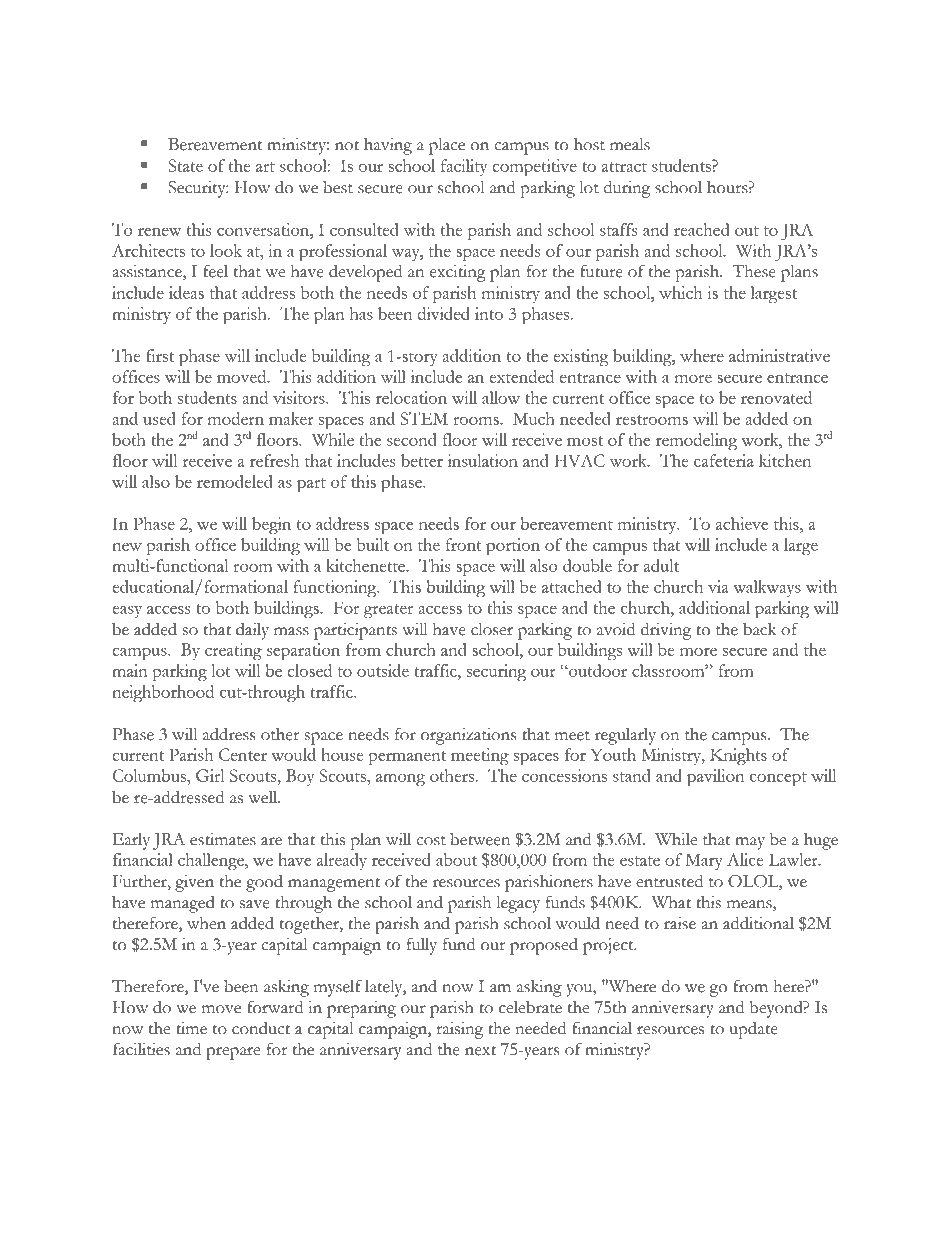 The width and height of the screenshot is (952, 1233). Describe the element at coordinates (456, 859) in the screenshot. I see `about` at that location.
